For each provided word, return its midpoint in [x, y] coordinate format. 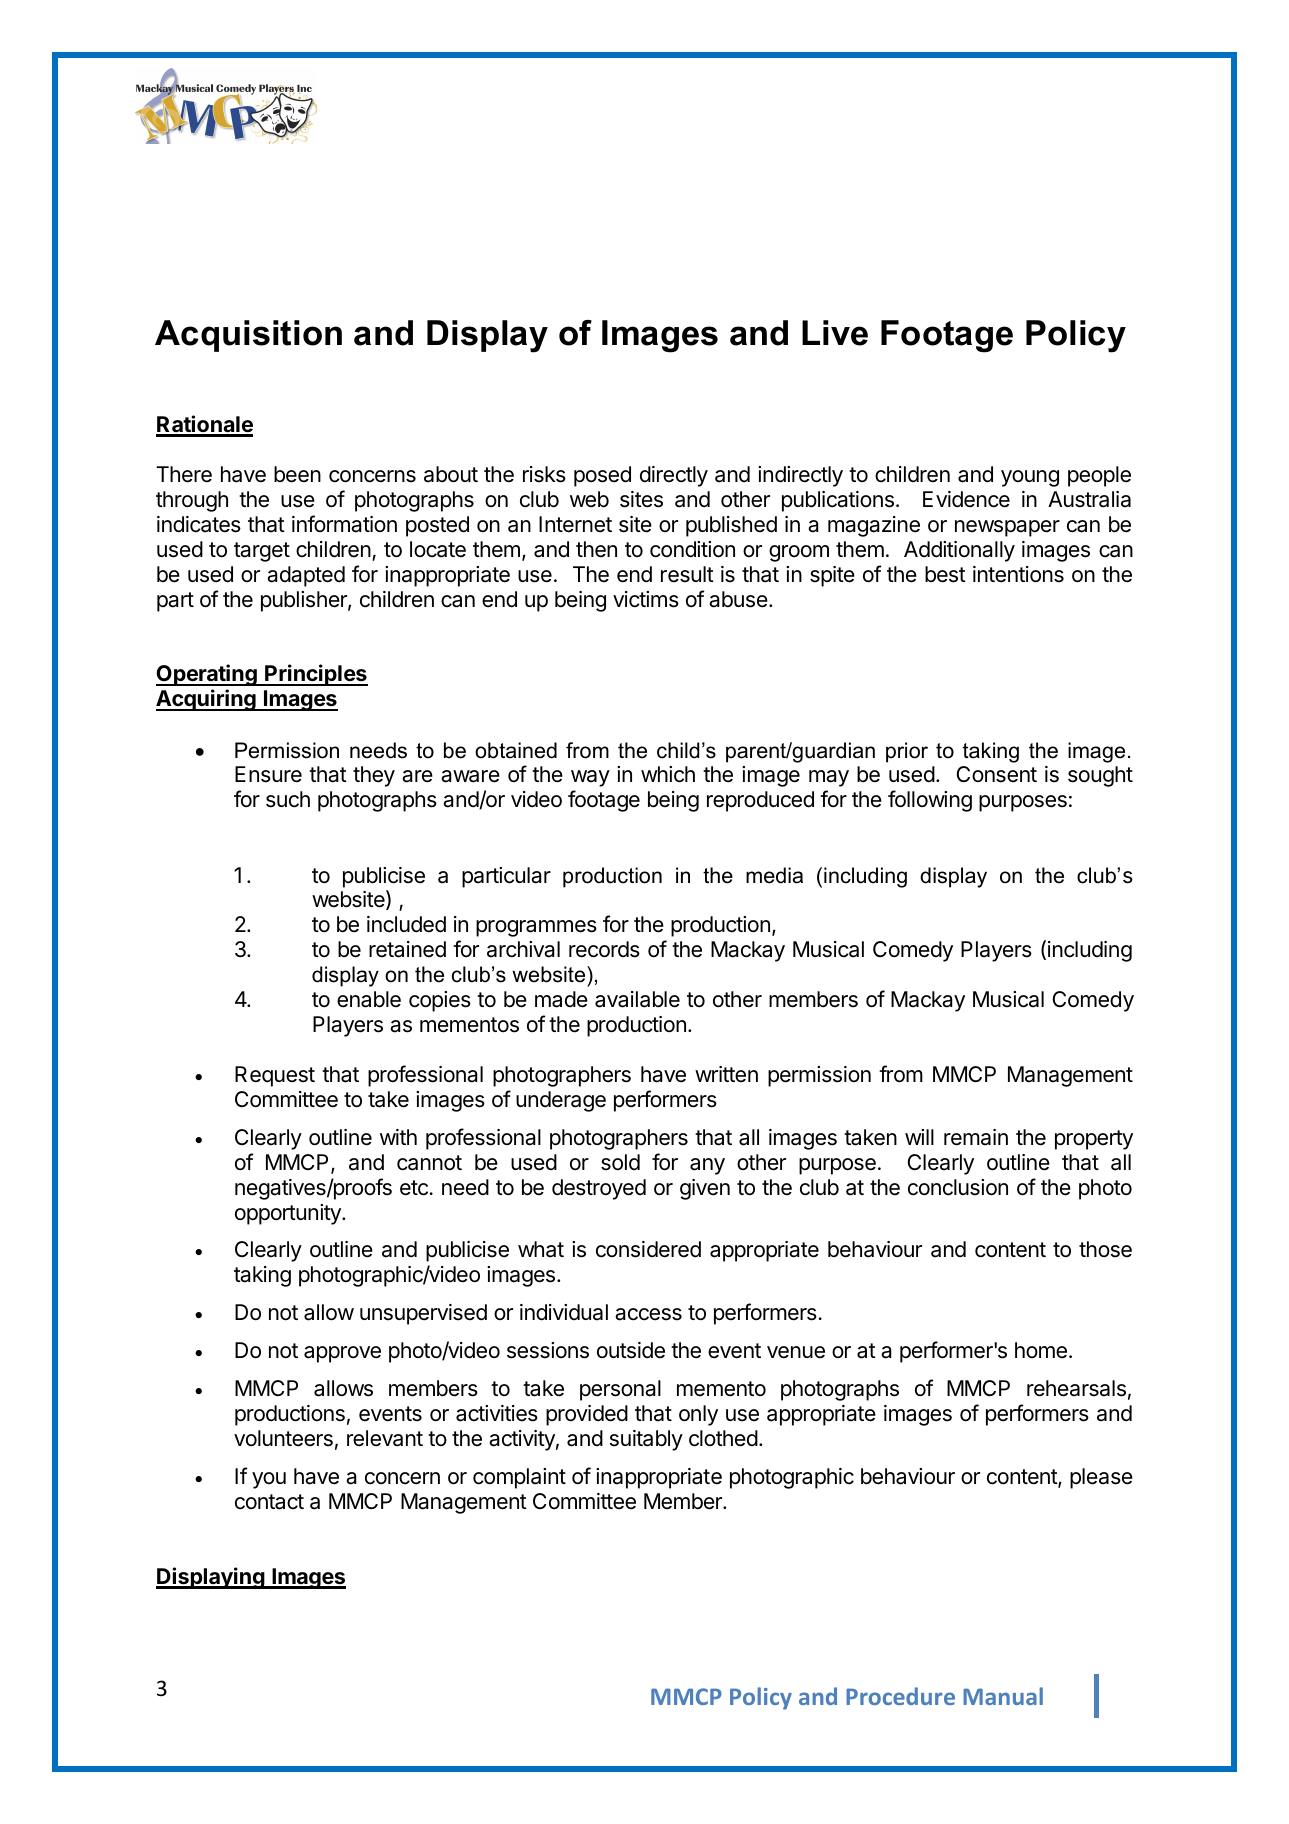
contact [269, 1502]
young [1030, 478]
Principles [315, 675]
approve [342, 1354]
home [1041, 1350]
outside [631, 1350]
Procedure [900, 1696]
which [668, 774]
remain [976, 1137]
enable [369, 999]
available [637, 999]
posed [602, 476]
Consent [996, 774]
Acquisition [248, 336]
